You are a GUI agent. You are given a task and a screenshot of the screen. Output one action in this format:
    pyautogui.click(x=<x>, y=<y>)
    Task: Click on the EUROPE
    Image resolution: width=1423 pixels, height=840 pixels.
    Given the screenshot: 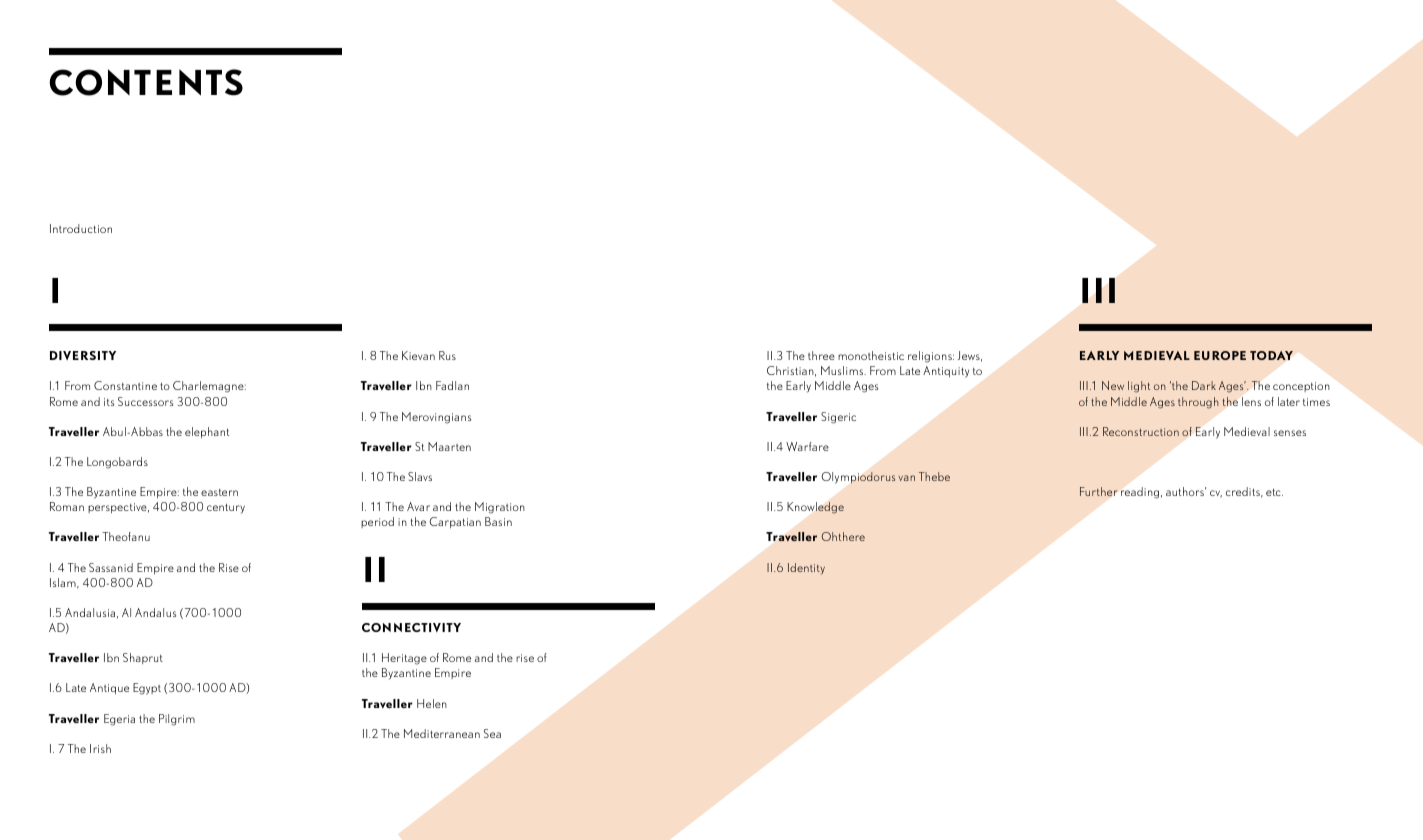 What is the action you would take?
    pyautogui.click(x=1220, y=355)
